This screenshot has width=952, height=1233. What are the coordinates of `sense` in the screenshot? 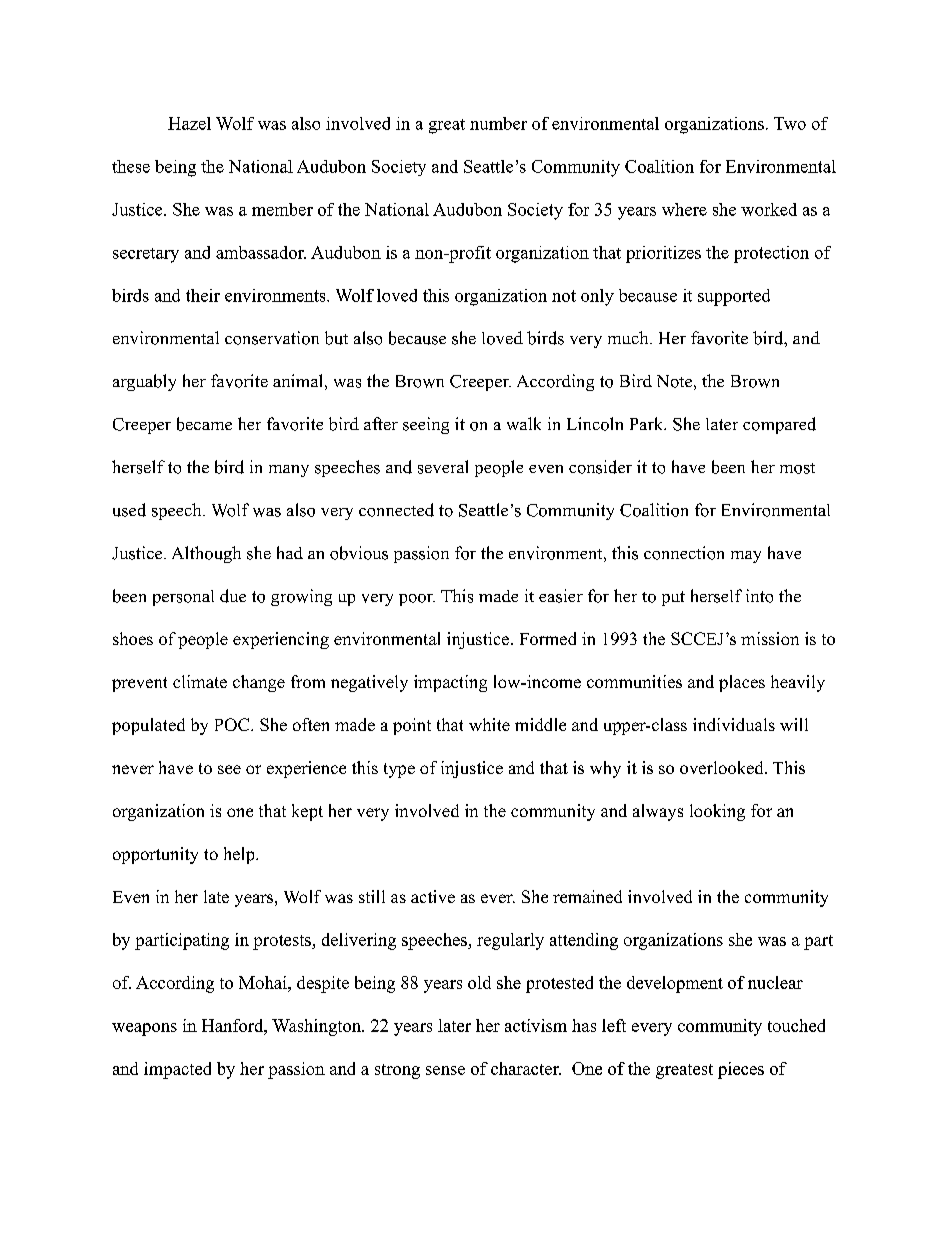 It's located at (445, 1070).
